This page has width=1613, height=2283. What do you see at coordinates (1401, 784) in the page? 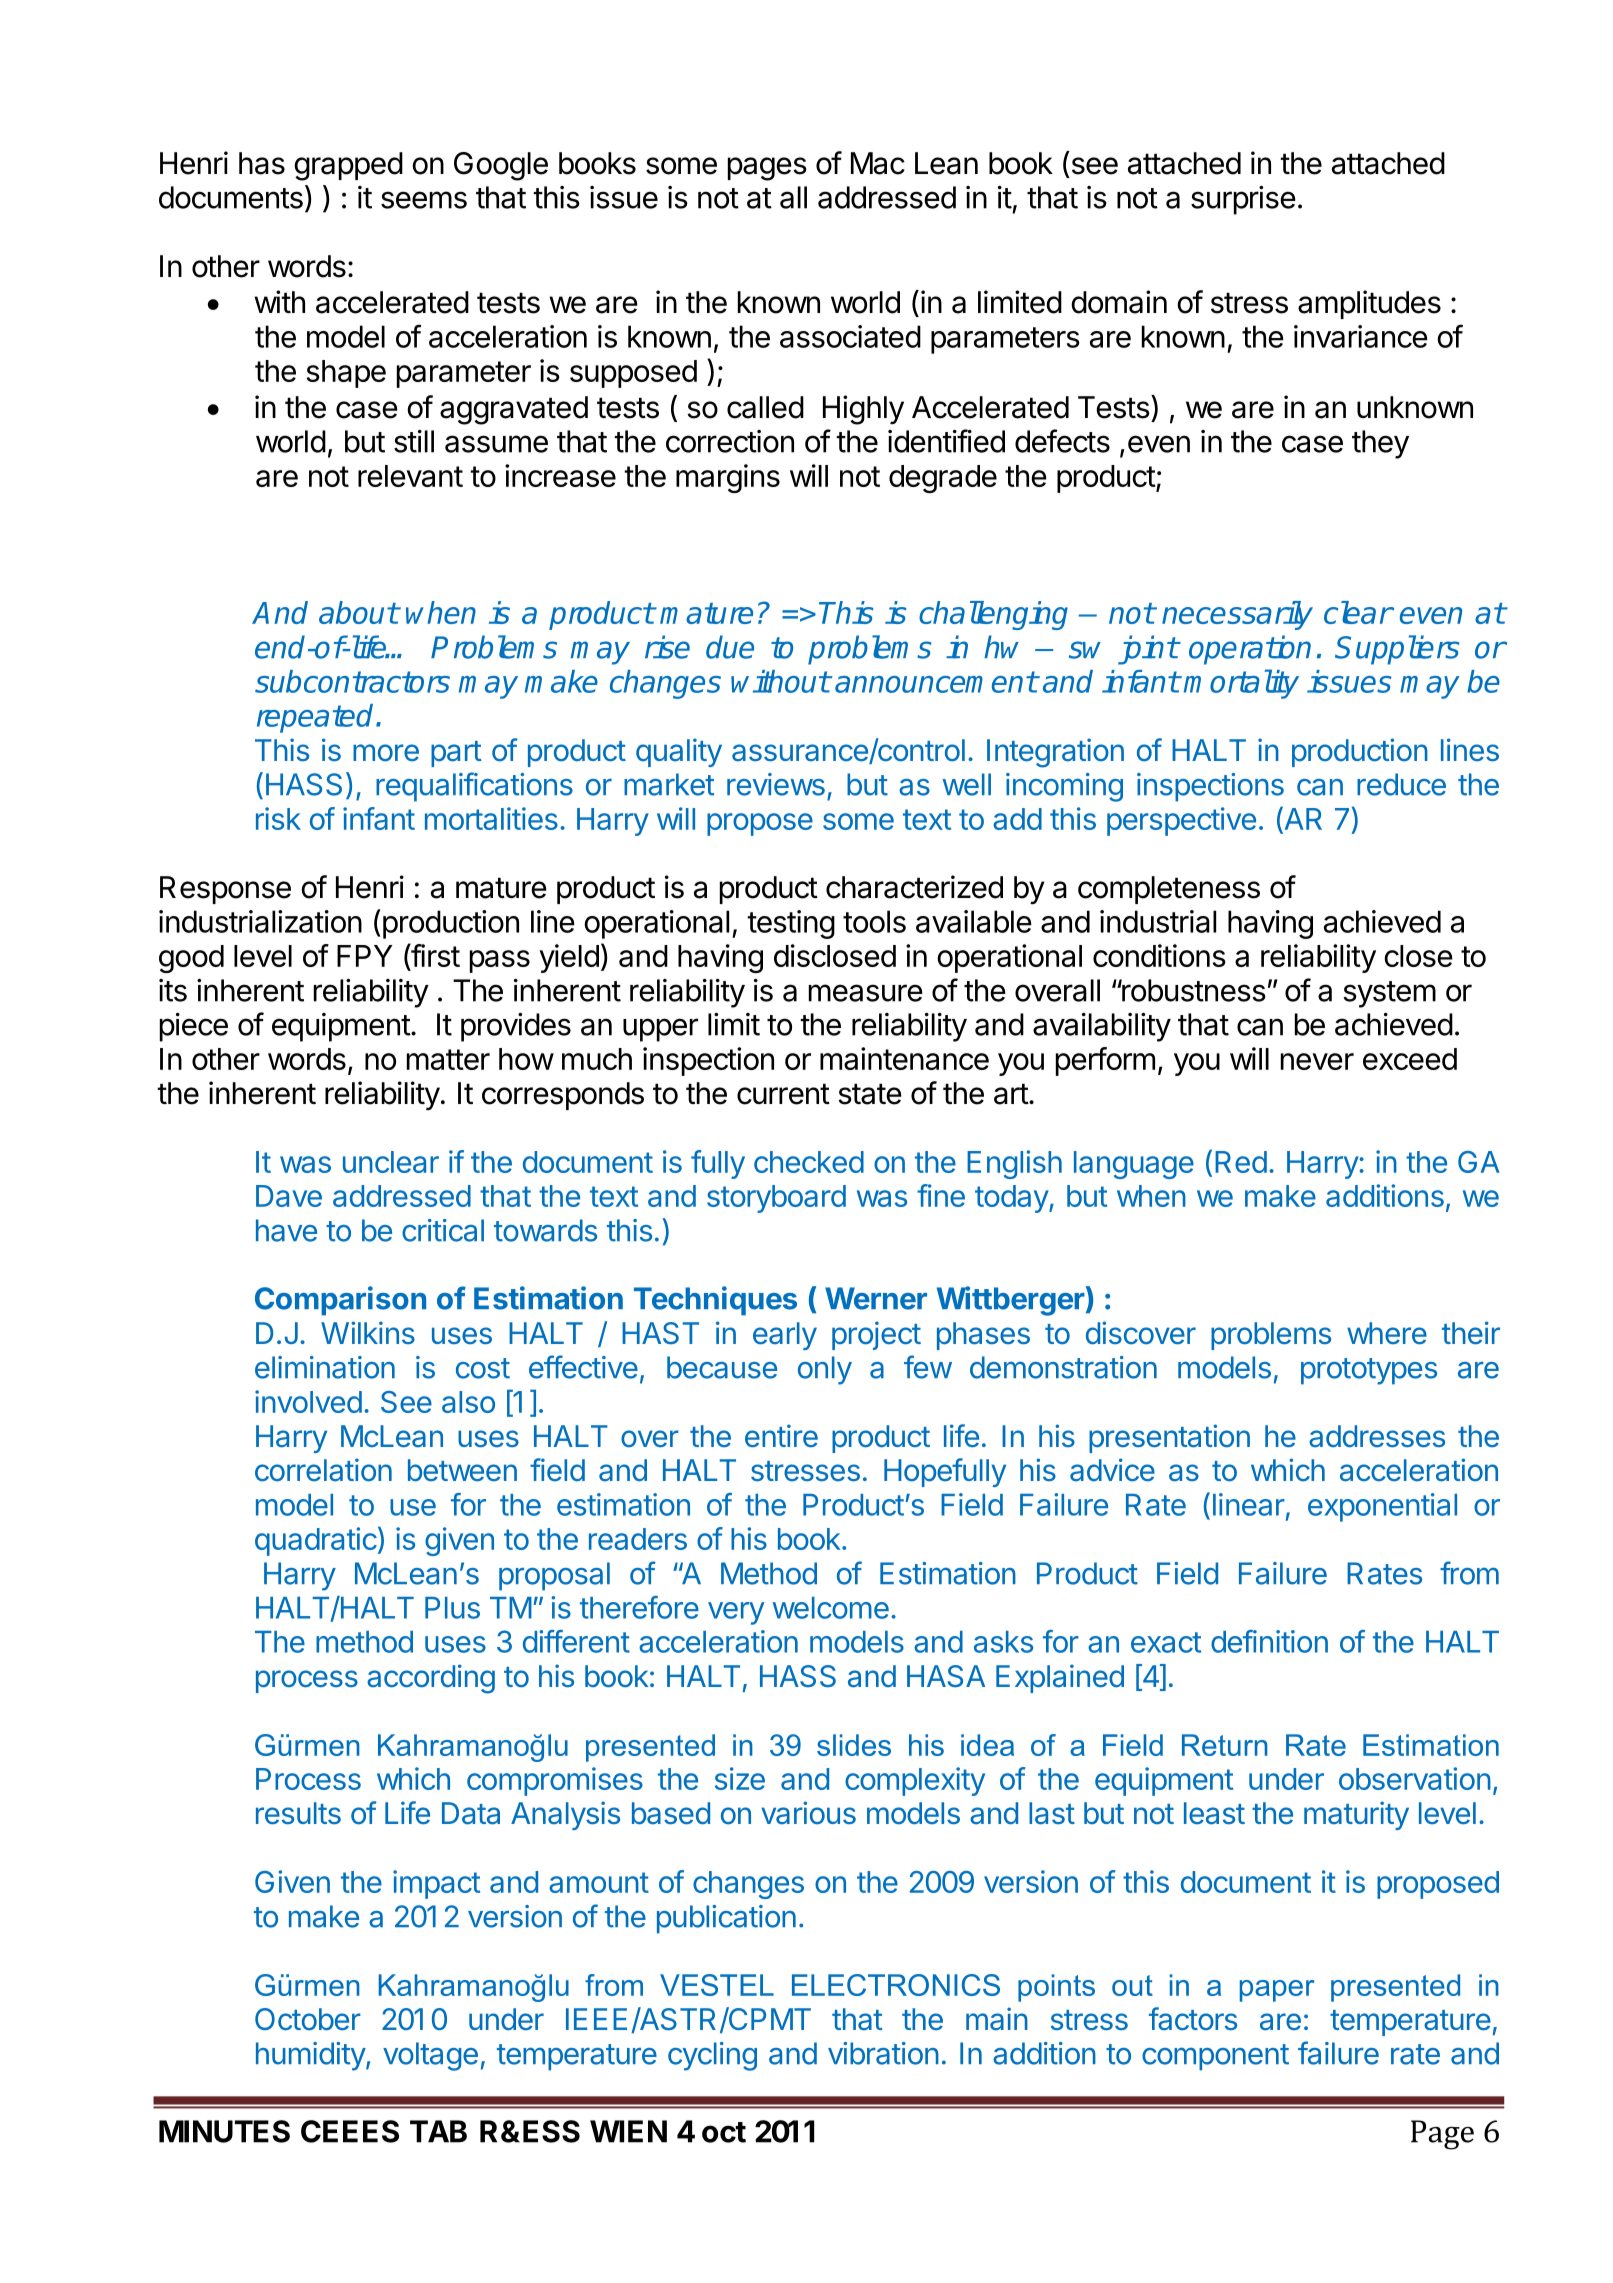
I see `reduce` at bounding box center [1401, 784].
